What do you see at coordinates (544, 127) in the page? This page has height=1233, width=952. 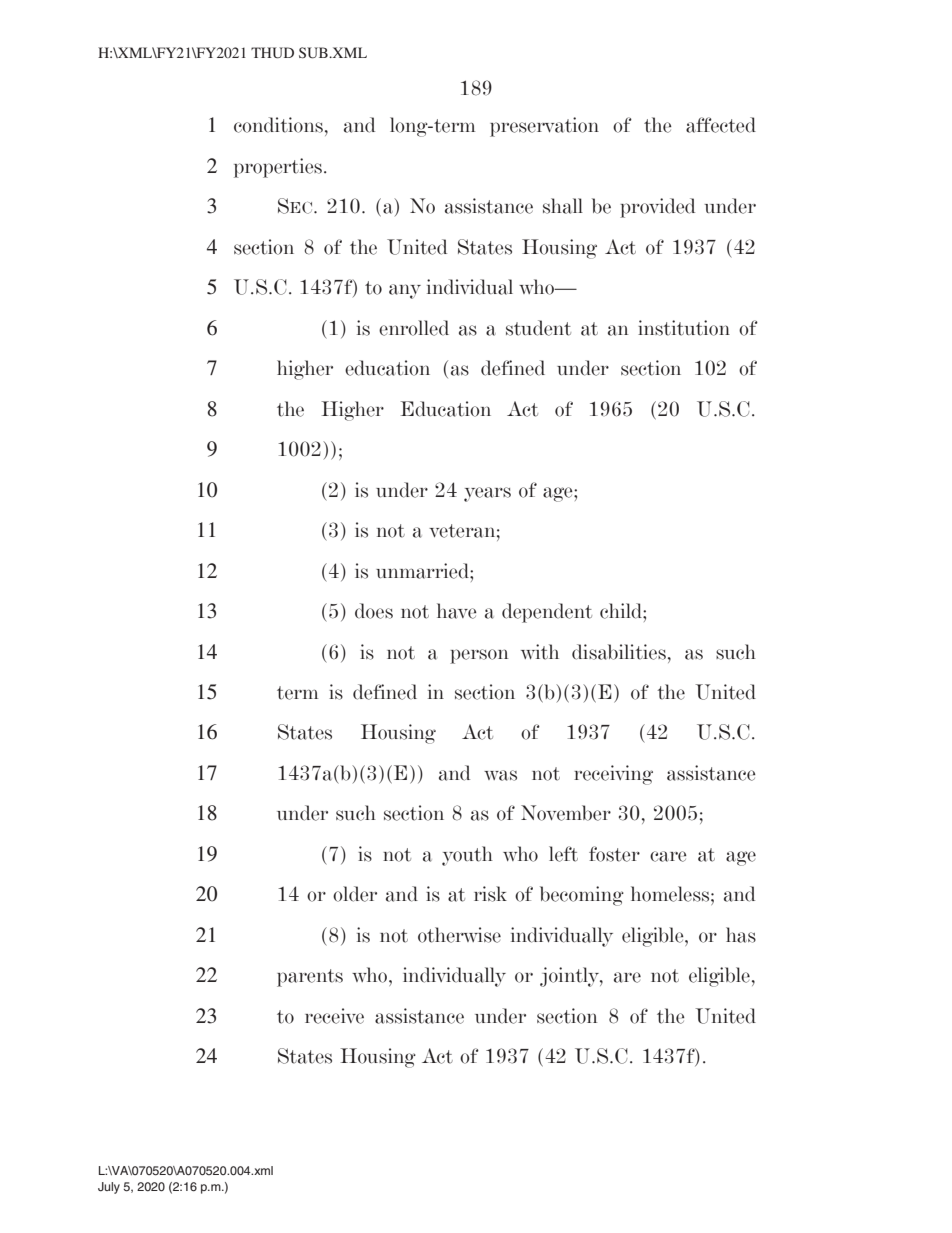 I see `preservation` at bounding box center [544, 127].
